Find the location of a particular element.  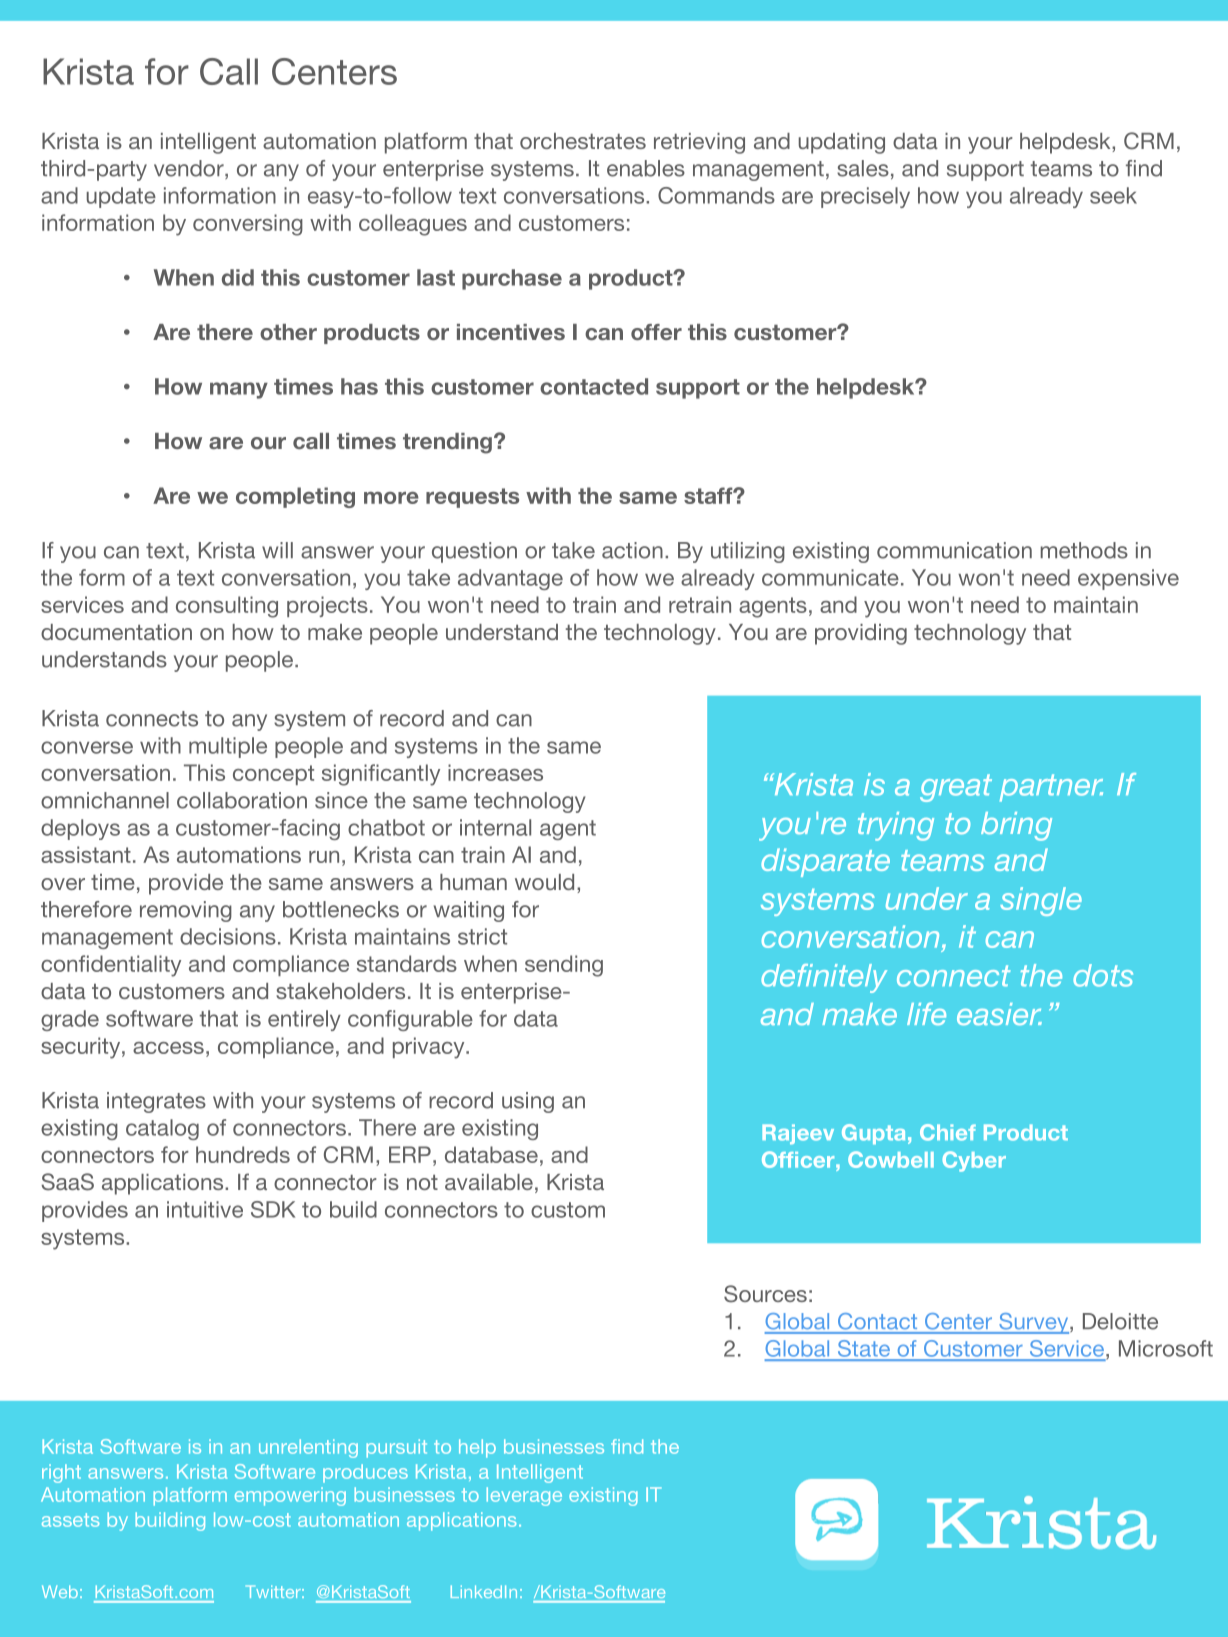

expensive is located at coordinates (1128, 579).
